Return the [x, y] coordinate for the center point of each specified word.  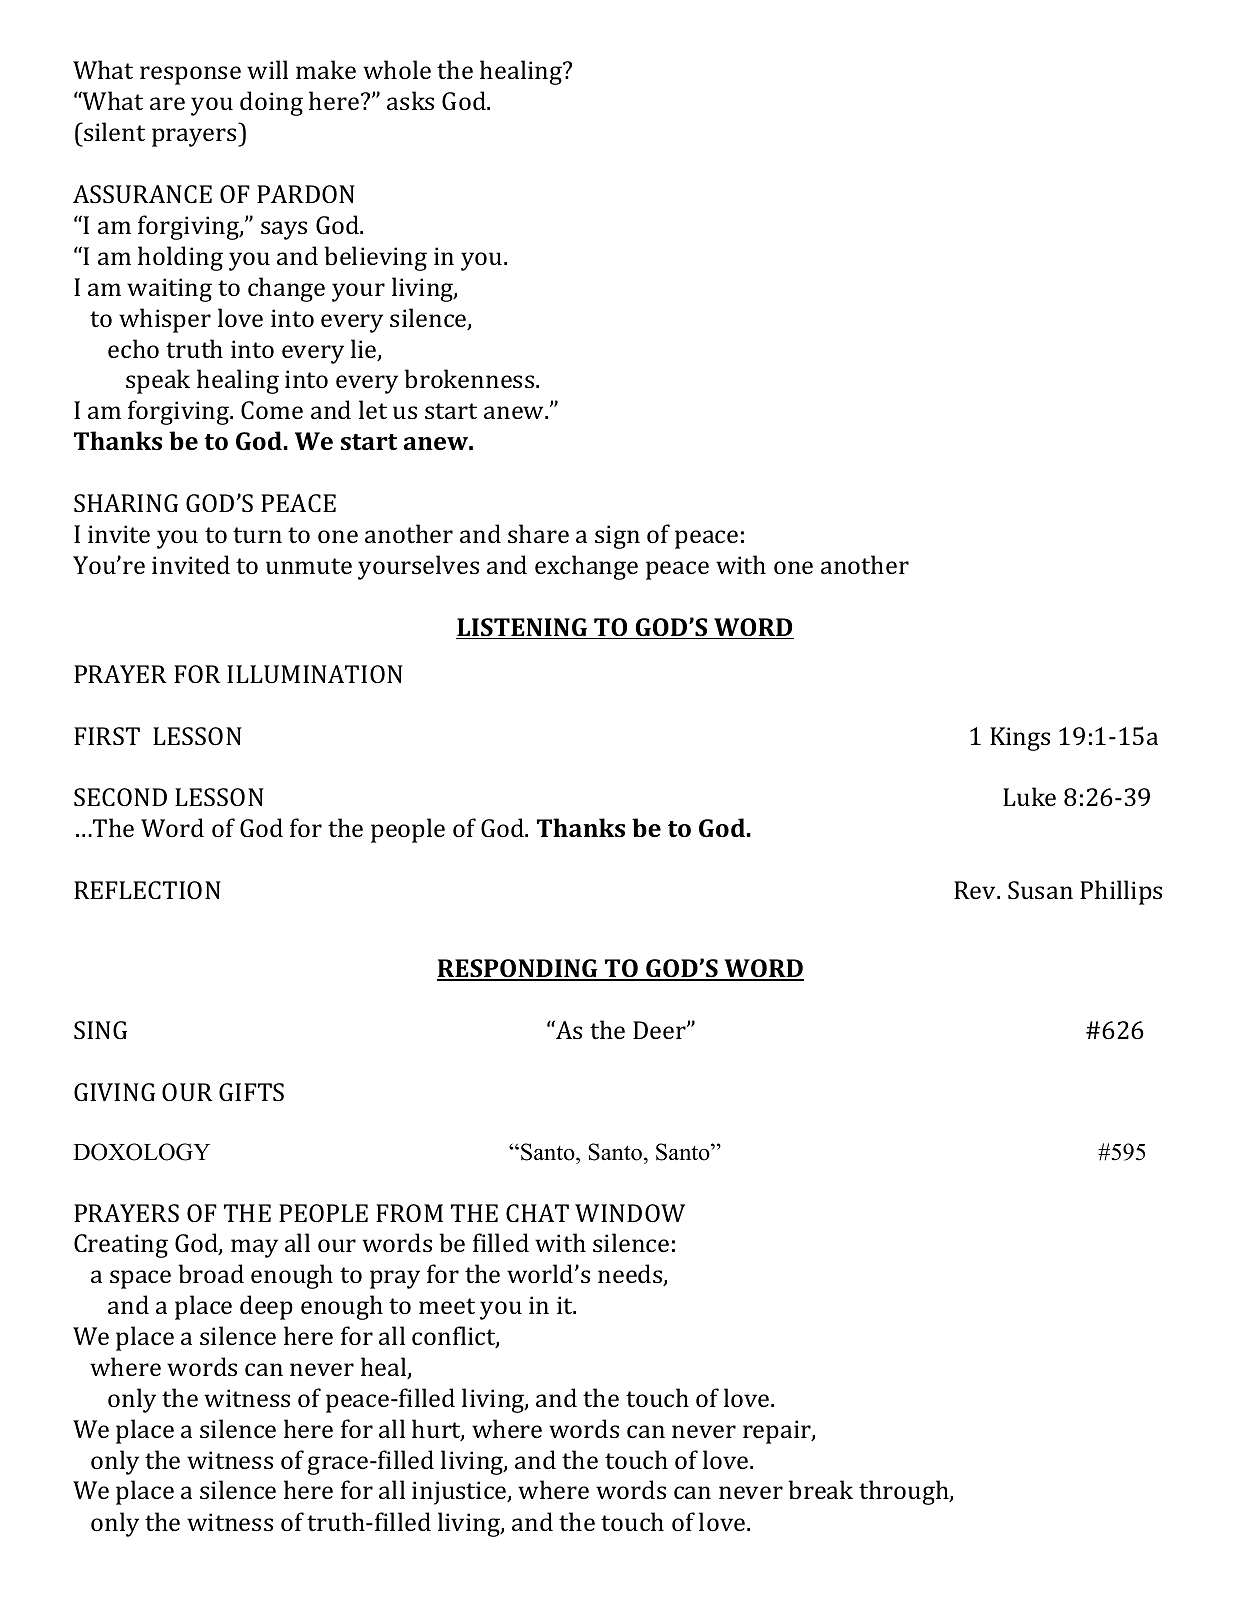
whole [397, 69]
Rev [976, 890]
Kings [1020, 739]
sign [617, 537]
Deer [660, 1030]
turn [257, 535]
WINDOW [630, 1213]
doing [271, 103]
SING [100, 1030]
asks [410, 100]
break [821, 1489]
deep [266, 1307]
